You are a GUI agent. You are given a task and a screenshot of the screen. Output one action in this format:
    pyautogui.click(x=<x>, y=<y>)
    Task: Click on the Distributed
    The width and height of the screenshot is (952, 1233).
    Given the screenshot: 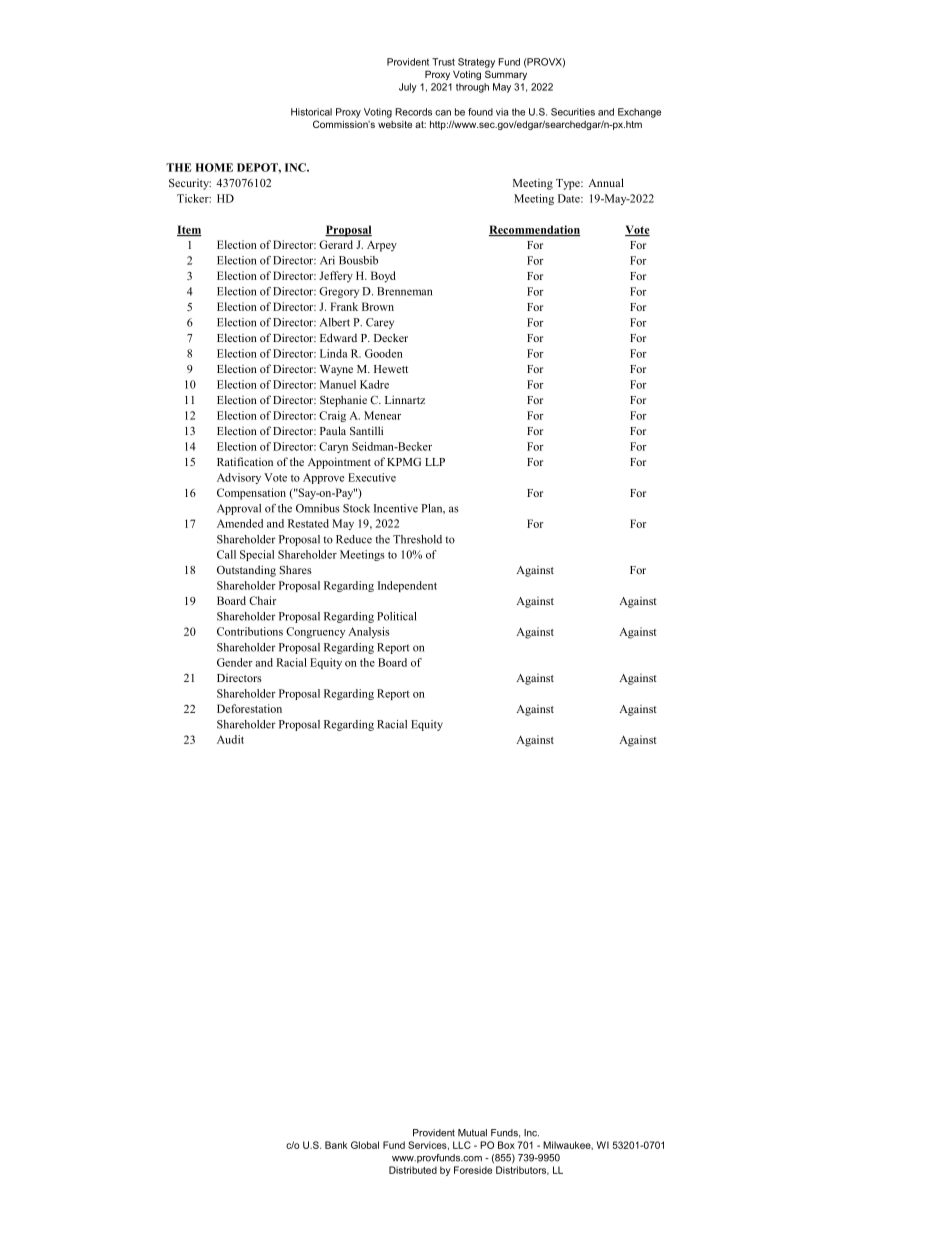 What is the action you would take?
    pyautogui.click(x=413, y=1170)
